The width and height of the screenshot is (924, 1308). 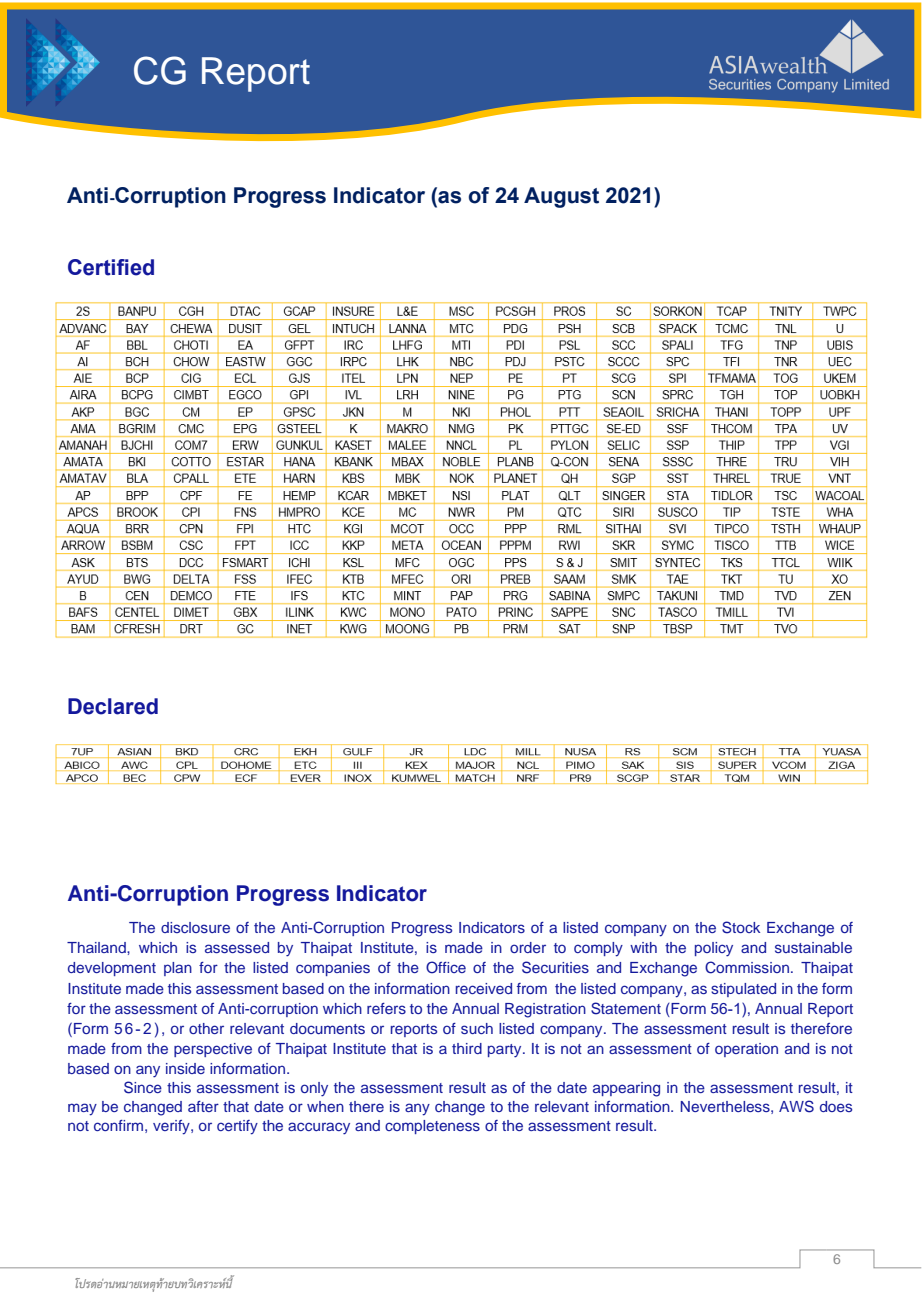 What do you see at coordinates (598, 949) in the screenshot?
I see `comply` at bounding box center [598, 949].
